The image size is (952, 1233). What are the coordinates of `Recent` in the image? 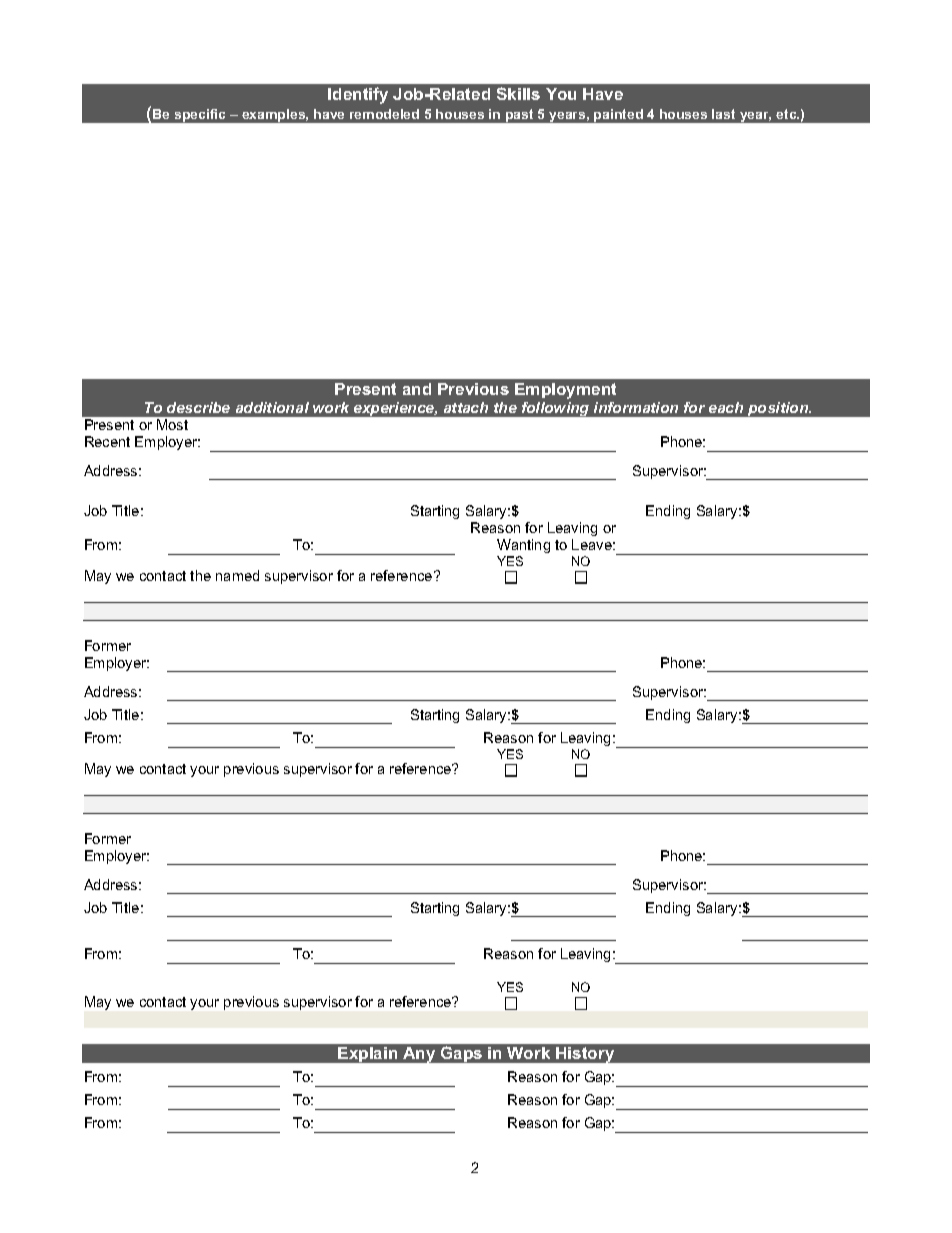 It's located at (107, 441).
